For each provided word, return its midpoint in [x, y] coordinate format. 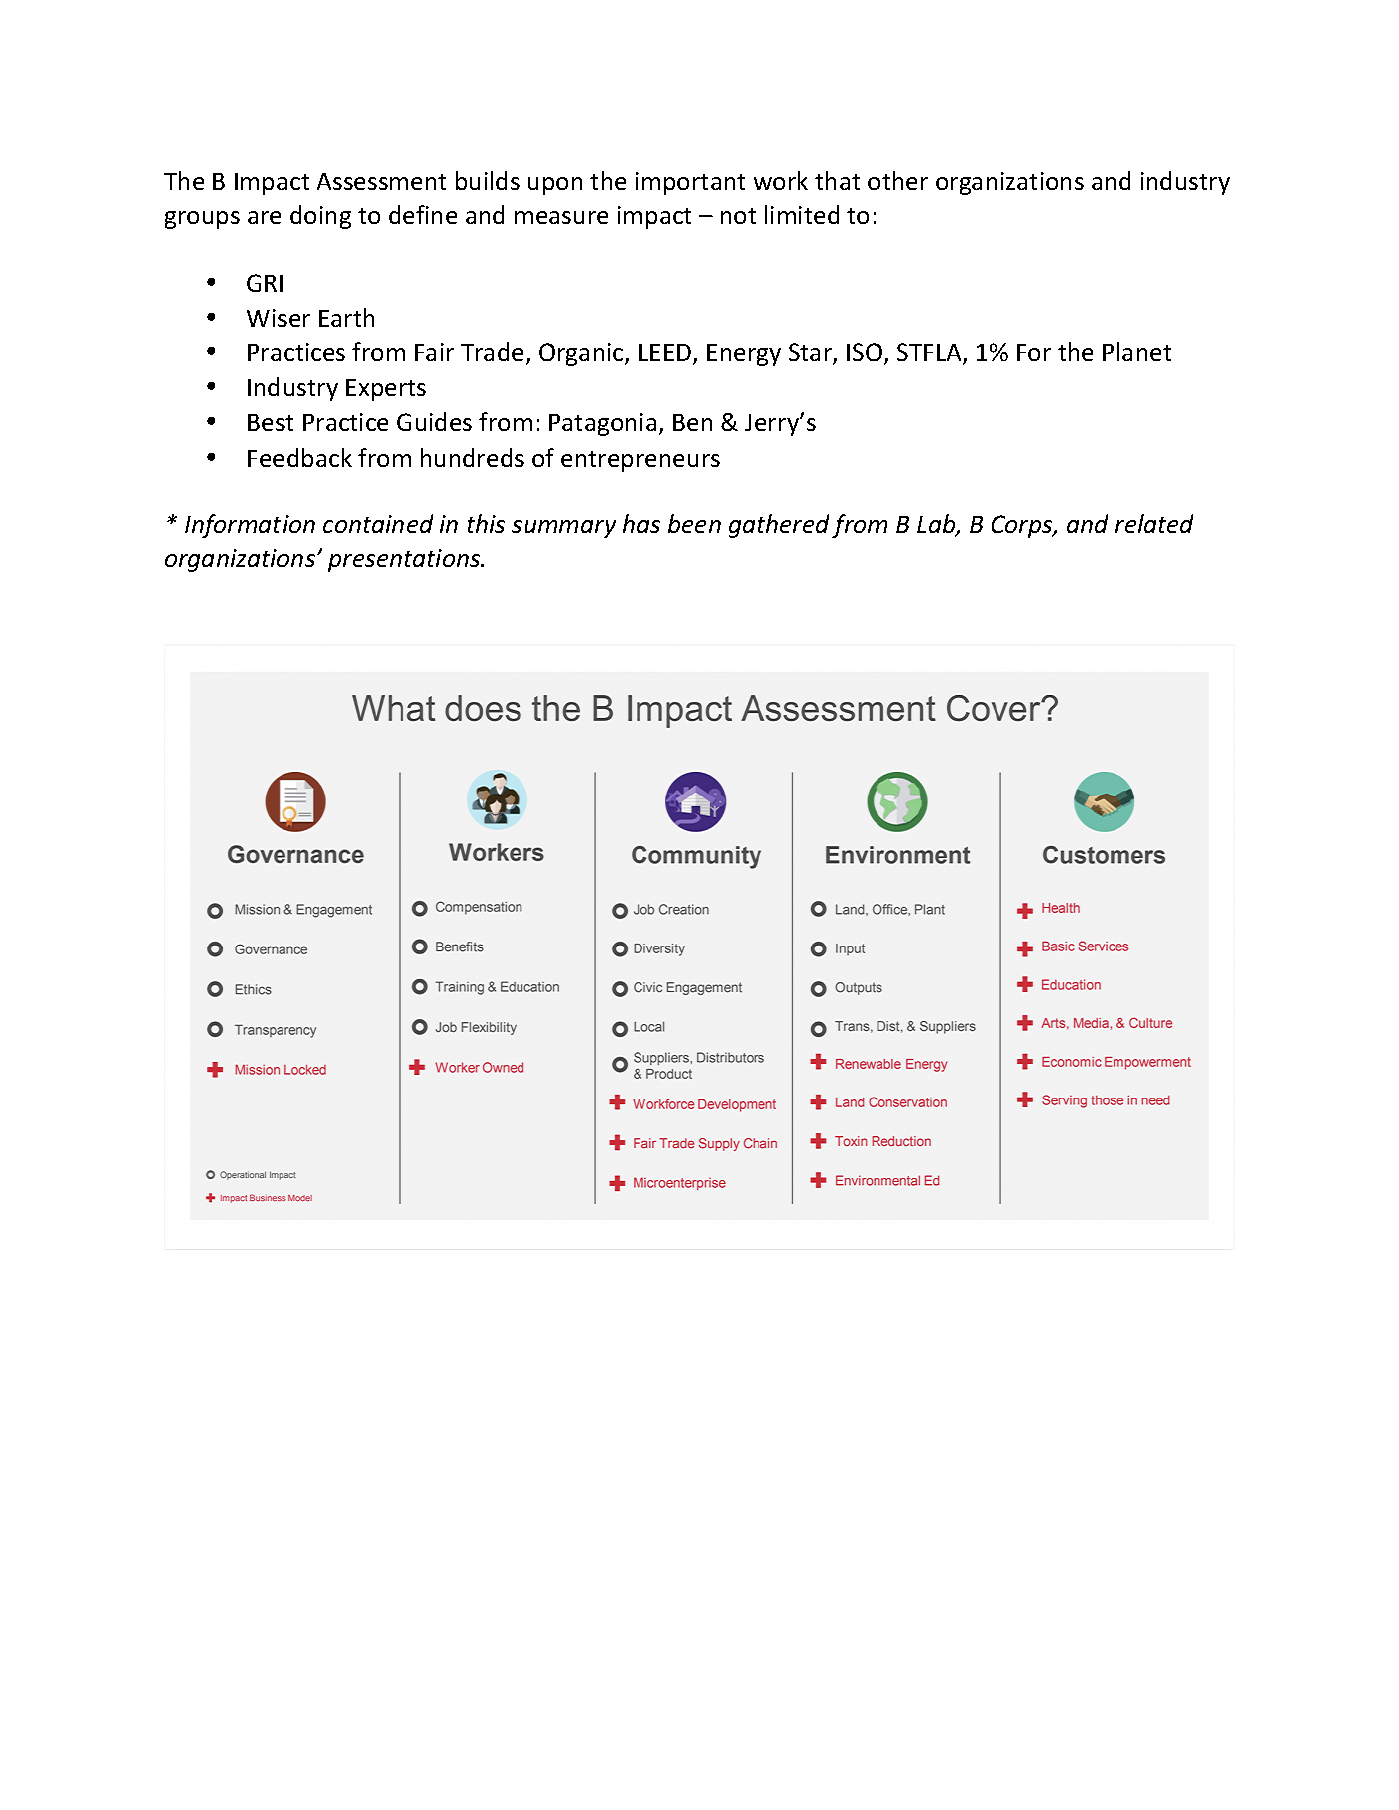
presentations [405, 560]
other [898, 180]
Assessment [381, 181]
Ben [692, 422]
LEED [666, 354]
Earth [346, 317]
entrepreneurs [640, 461]
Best [270, 422]
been [694, 523]
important [690, 183]
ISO [866, 353]
